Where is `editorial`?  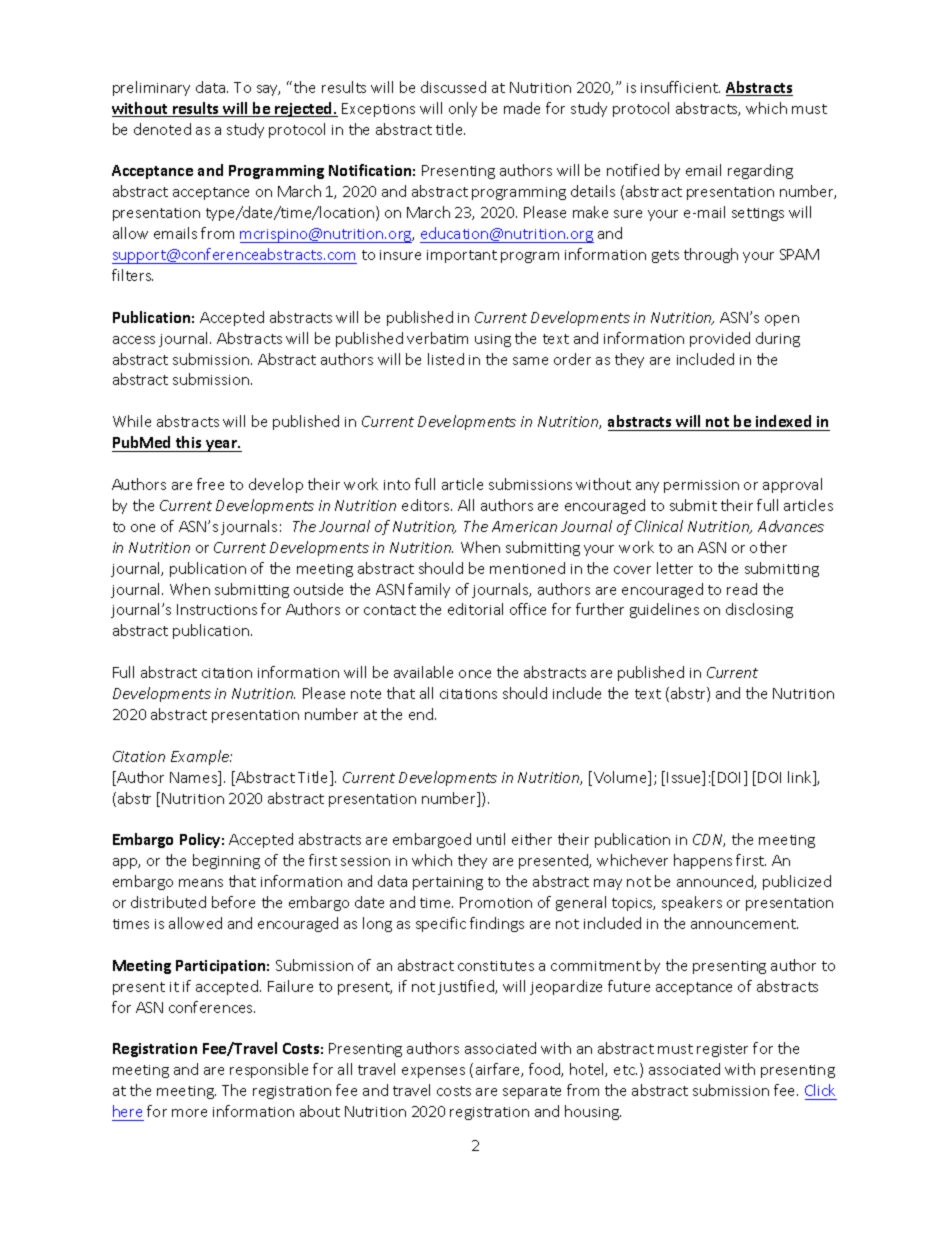 editorial is located at coordinates (475, 609).
